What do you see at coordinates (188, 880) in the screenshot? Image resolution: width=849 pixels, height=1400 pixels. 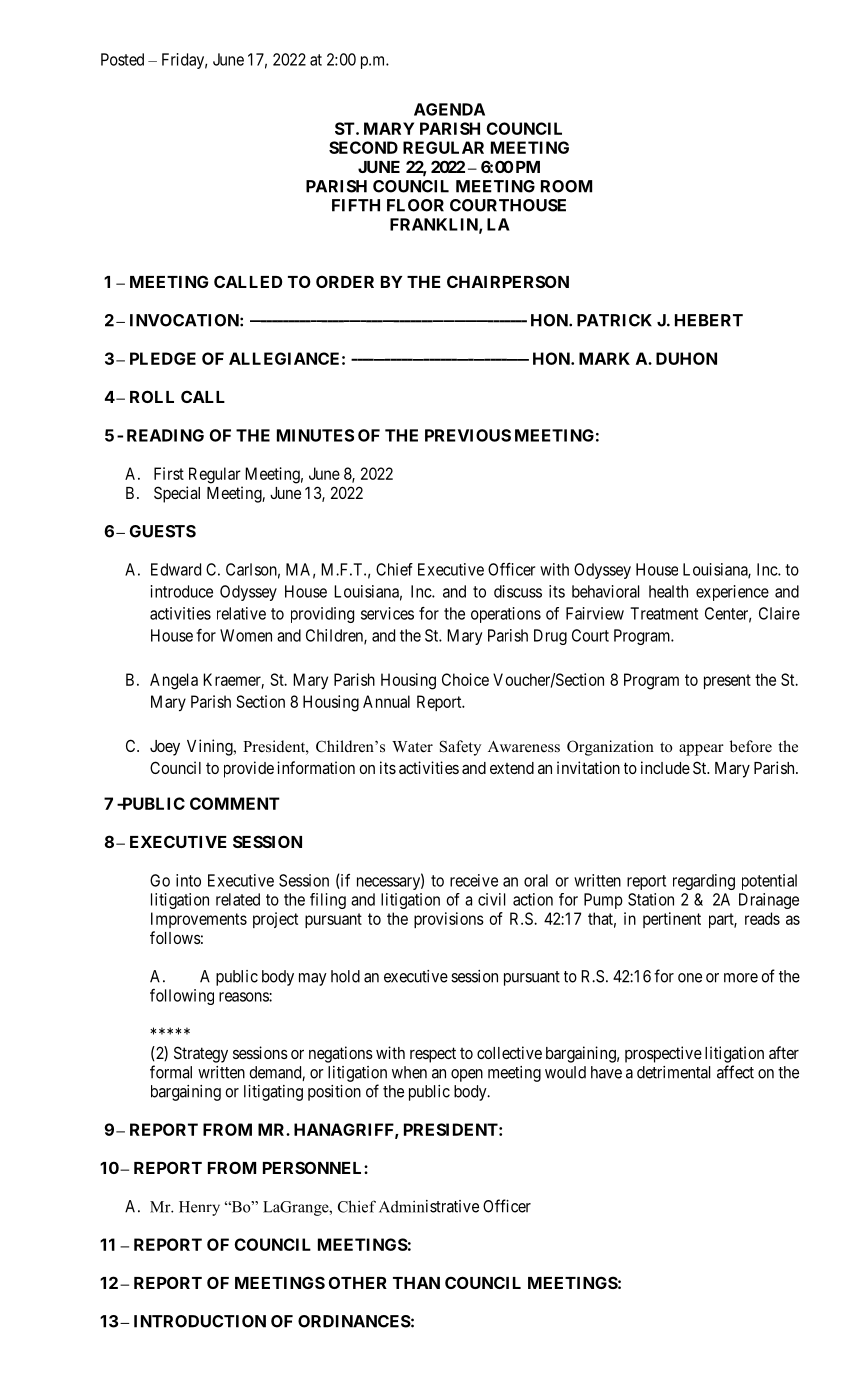 I see `into` at bounding box center [188, 880].
